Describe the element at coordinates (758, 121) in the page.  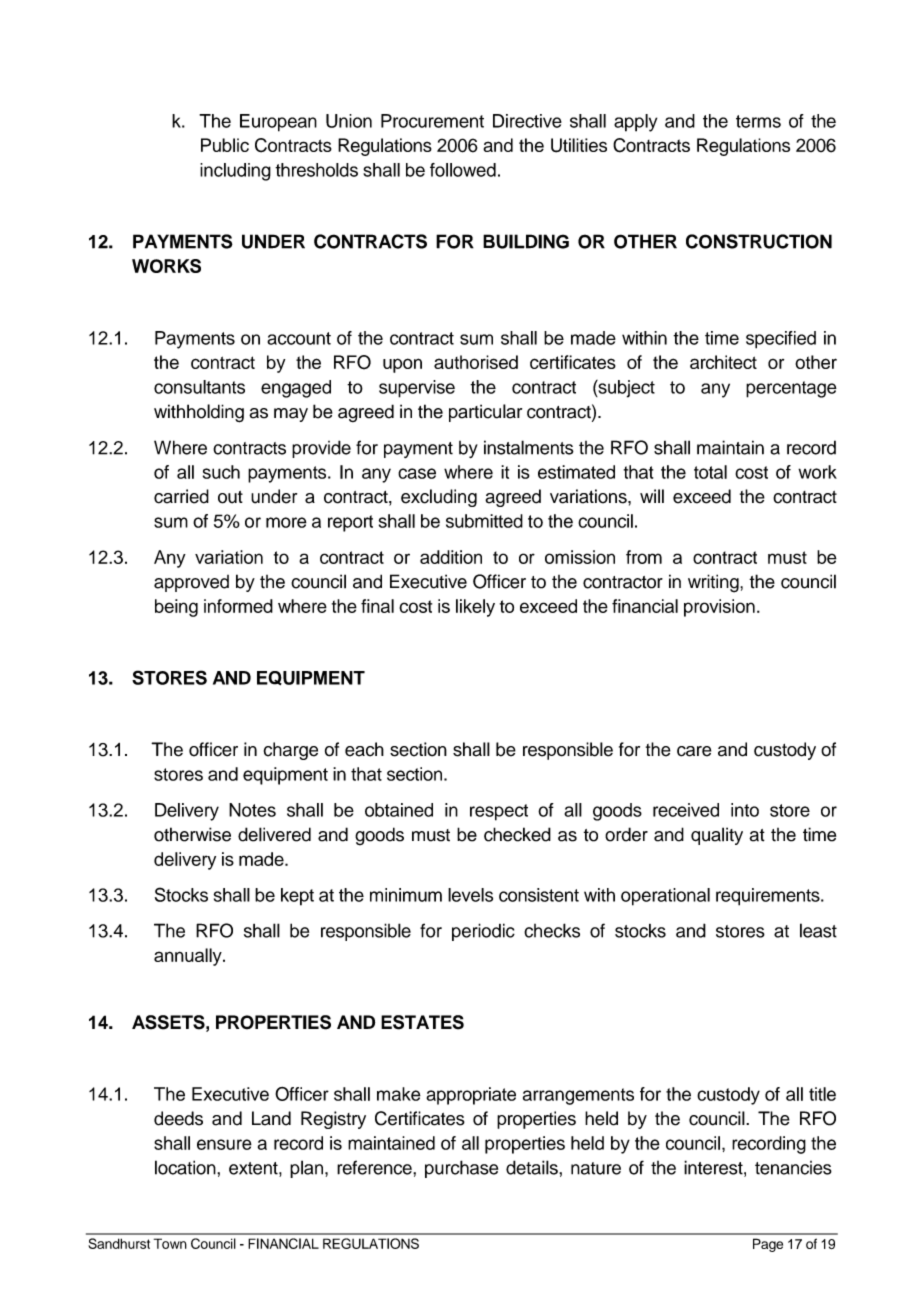
I see `terms` at that location.
